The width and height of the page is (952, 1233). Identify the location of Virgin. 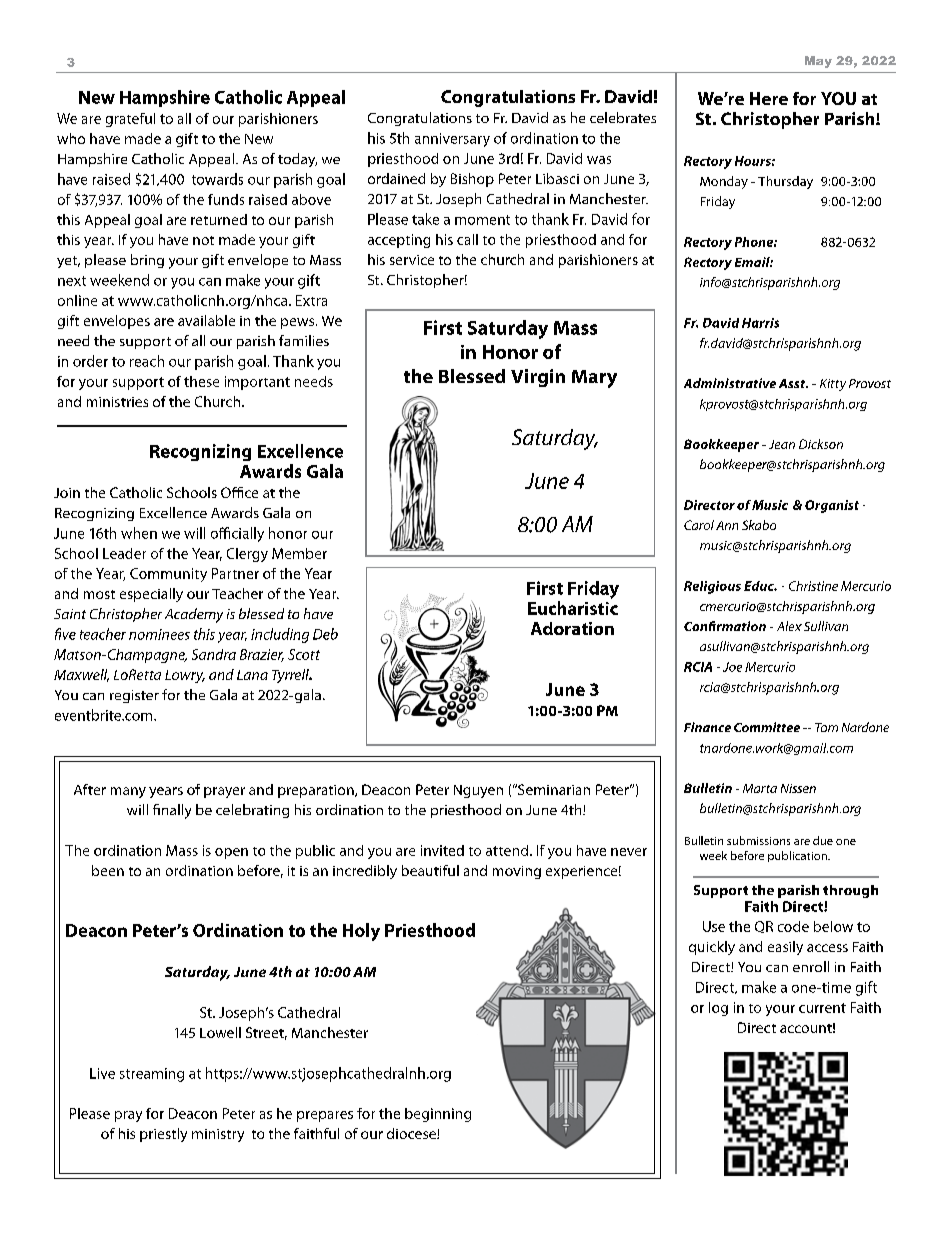
(538, 378).
